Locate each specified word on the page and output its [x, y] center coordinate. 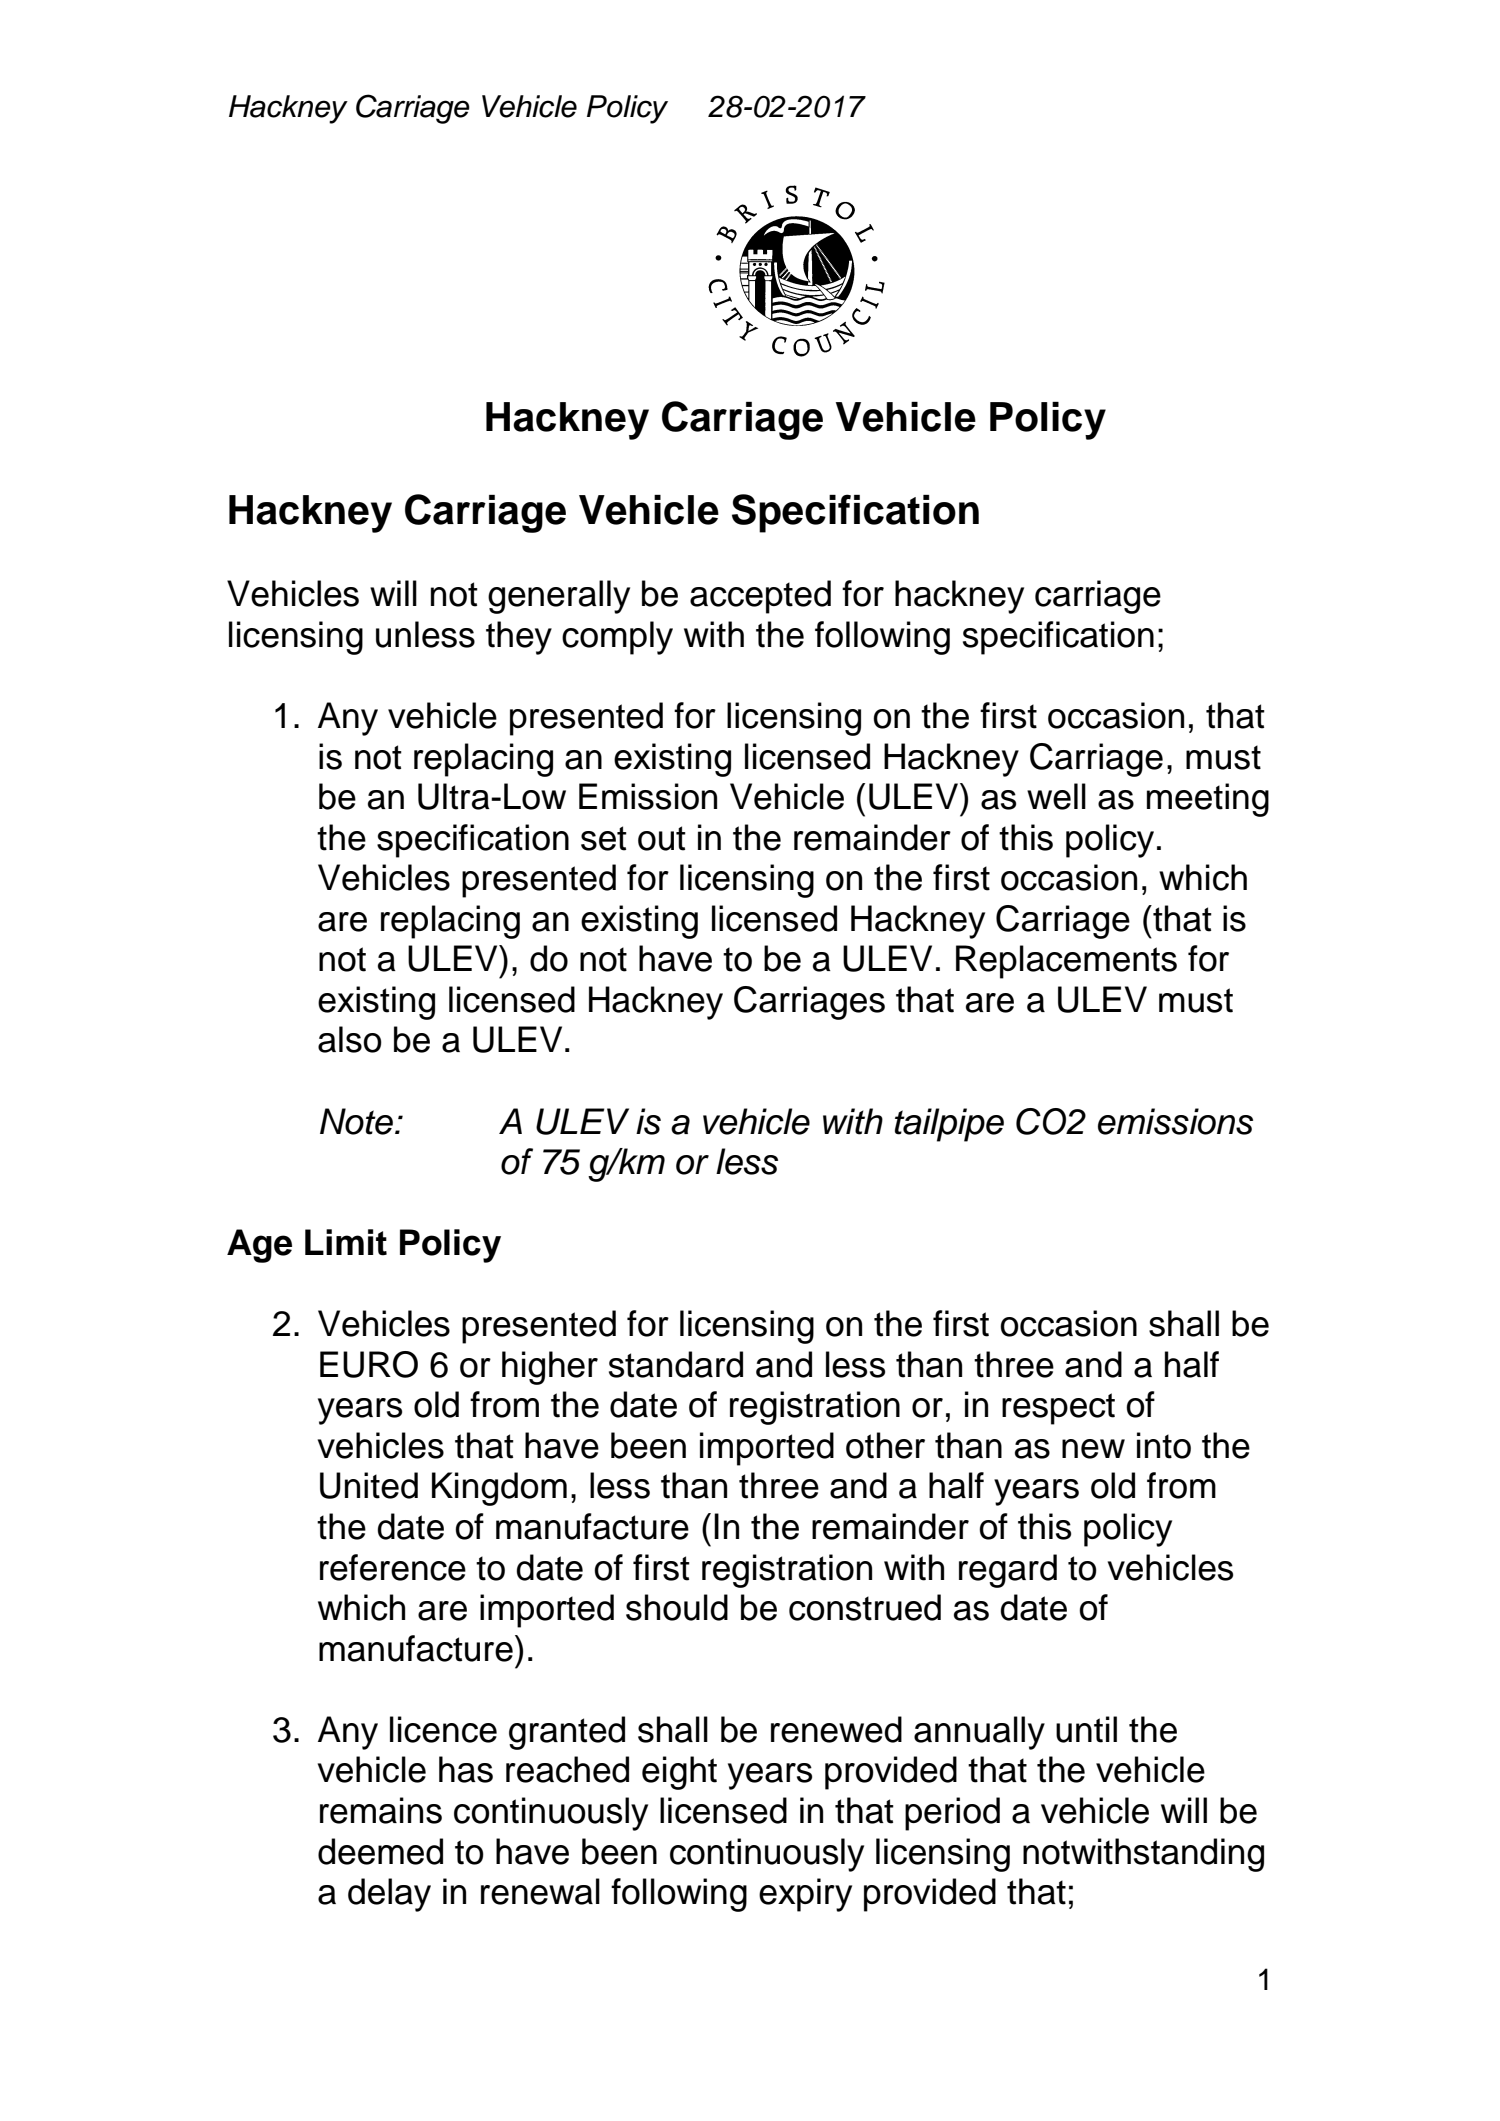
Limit [346, 1242]
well [1056, 796]
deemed [380, 1851]
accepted [760, 597]
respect [1058, 1409]
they [519, 638]
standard [676, 1364]
